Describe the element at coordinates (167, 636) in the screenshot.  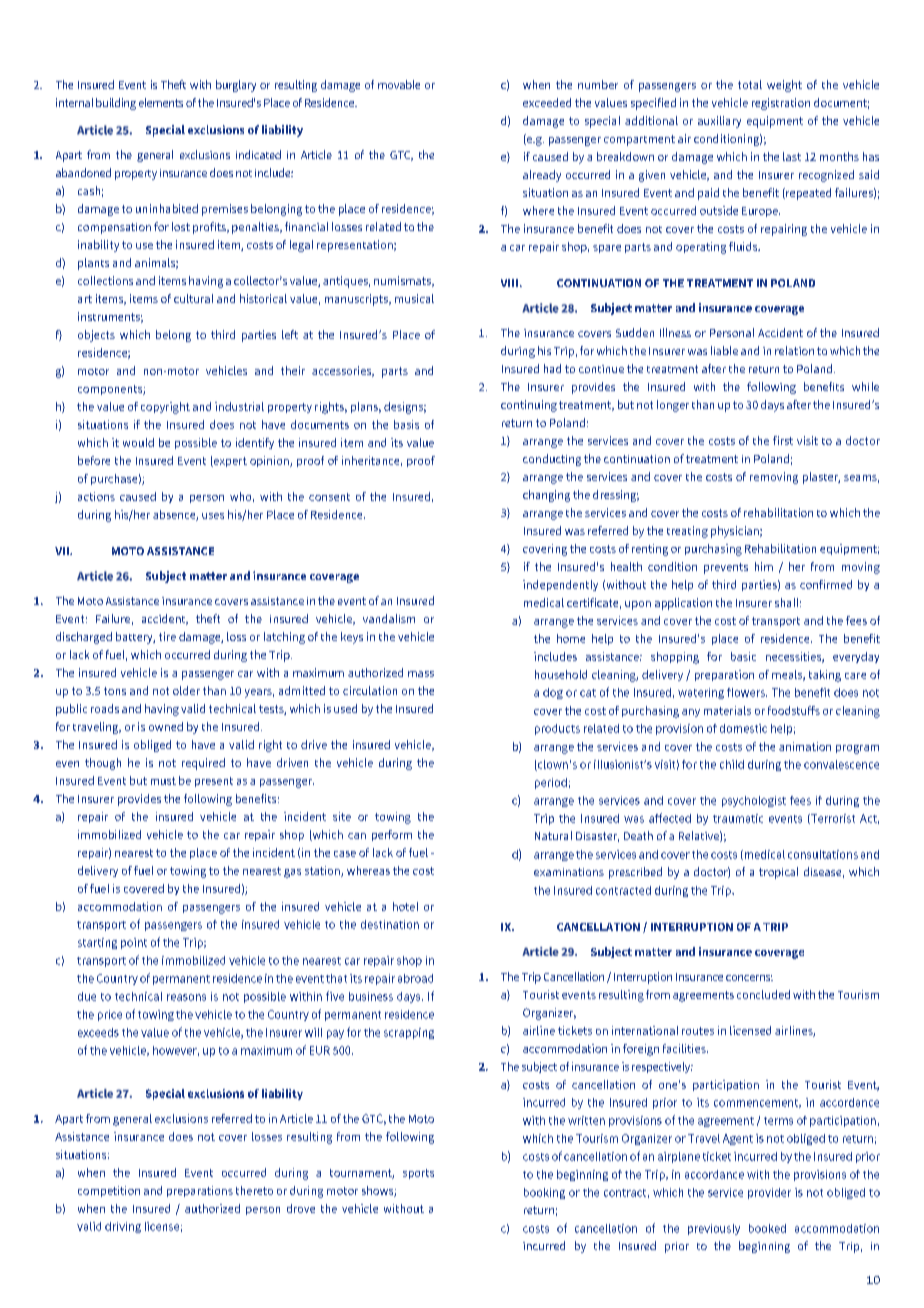
I see `tire` at that location.
